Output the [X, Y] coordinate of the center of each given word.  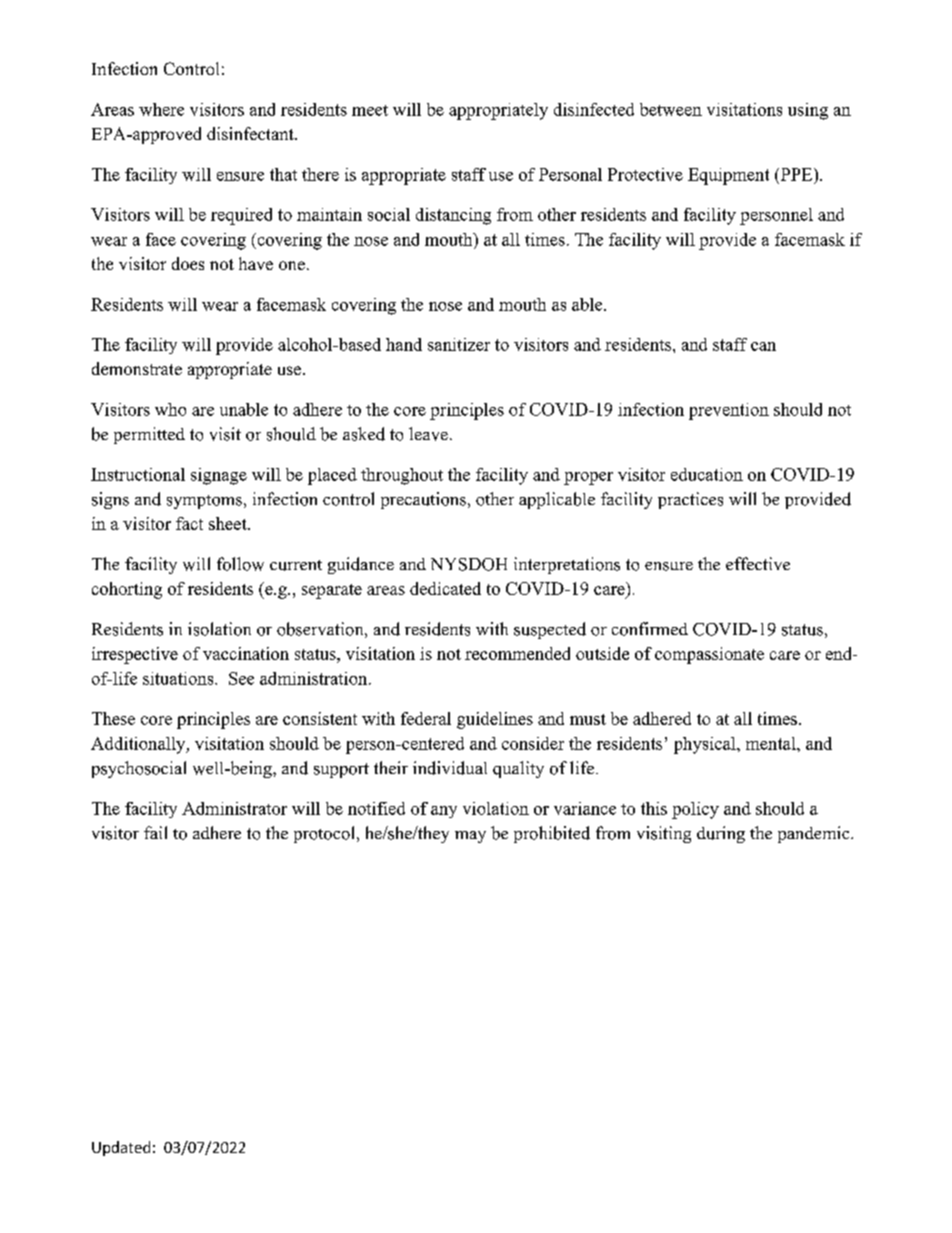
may [470, 837]
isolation [219, 629]
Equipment [728, 176]
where [161, 109]
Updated [121, 1148]
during [721, 834]
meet [370, 110]
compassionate [709, 655]
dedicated [445, 588]
